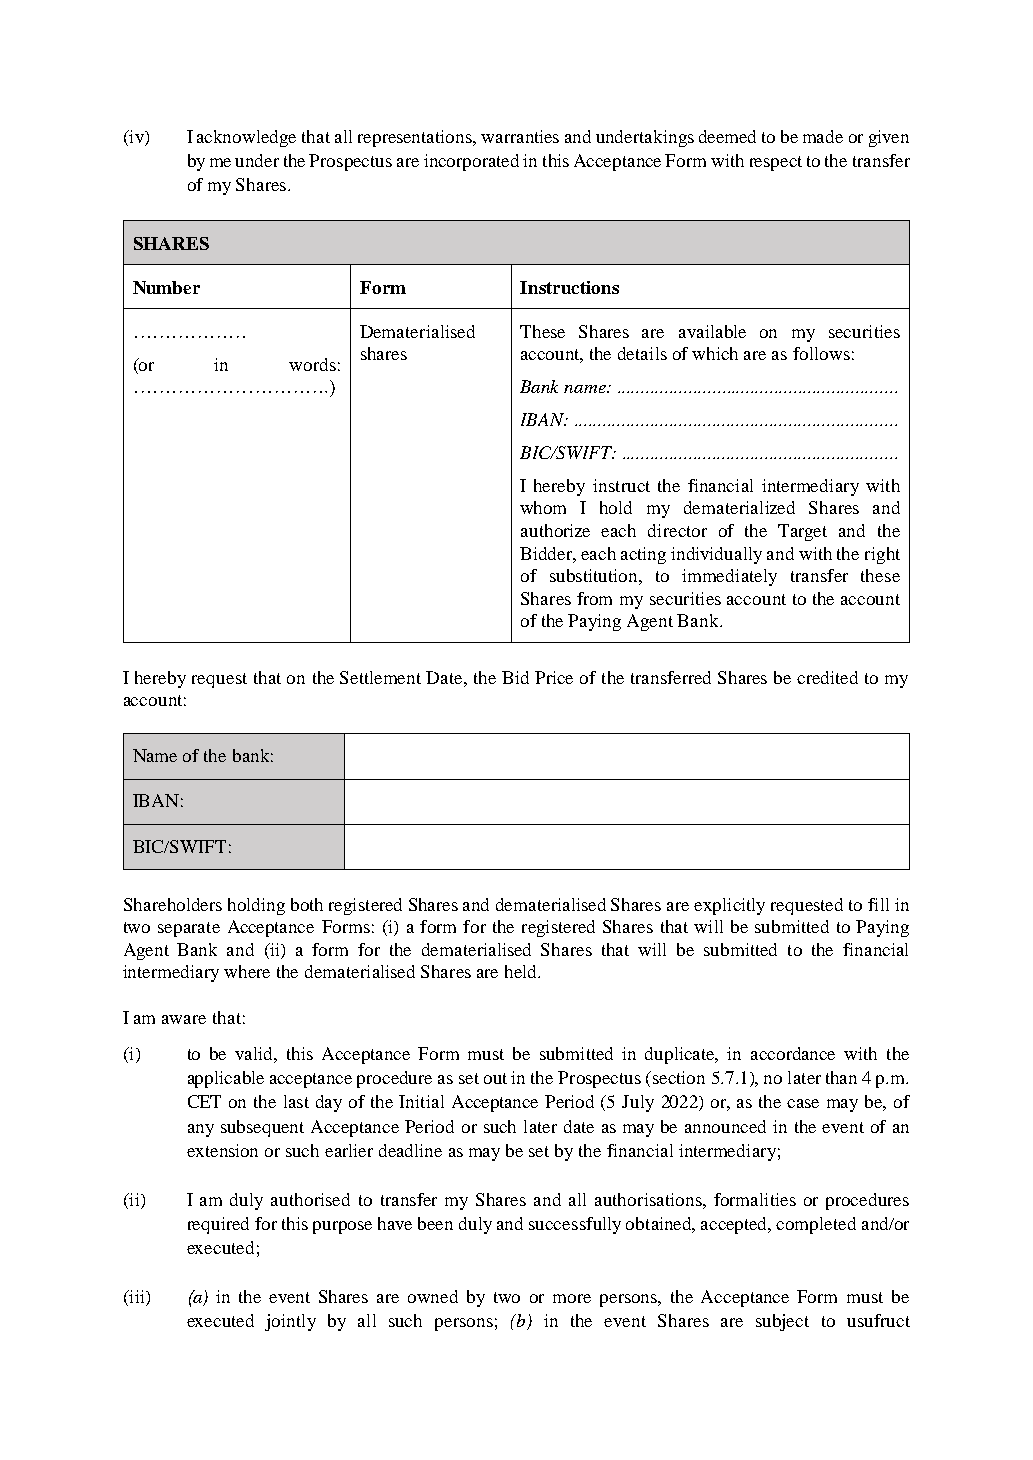  Describe the element at coordinates (543, 507) in the screenshot. I see `whom` at that location.
